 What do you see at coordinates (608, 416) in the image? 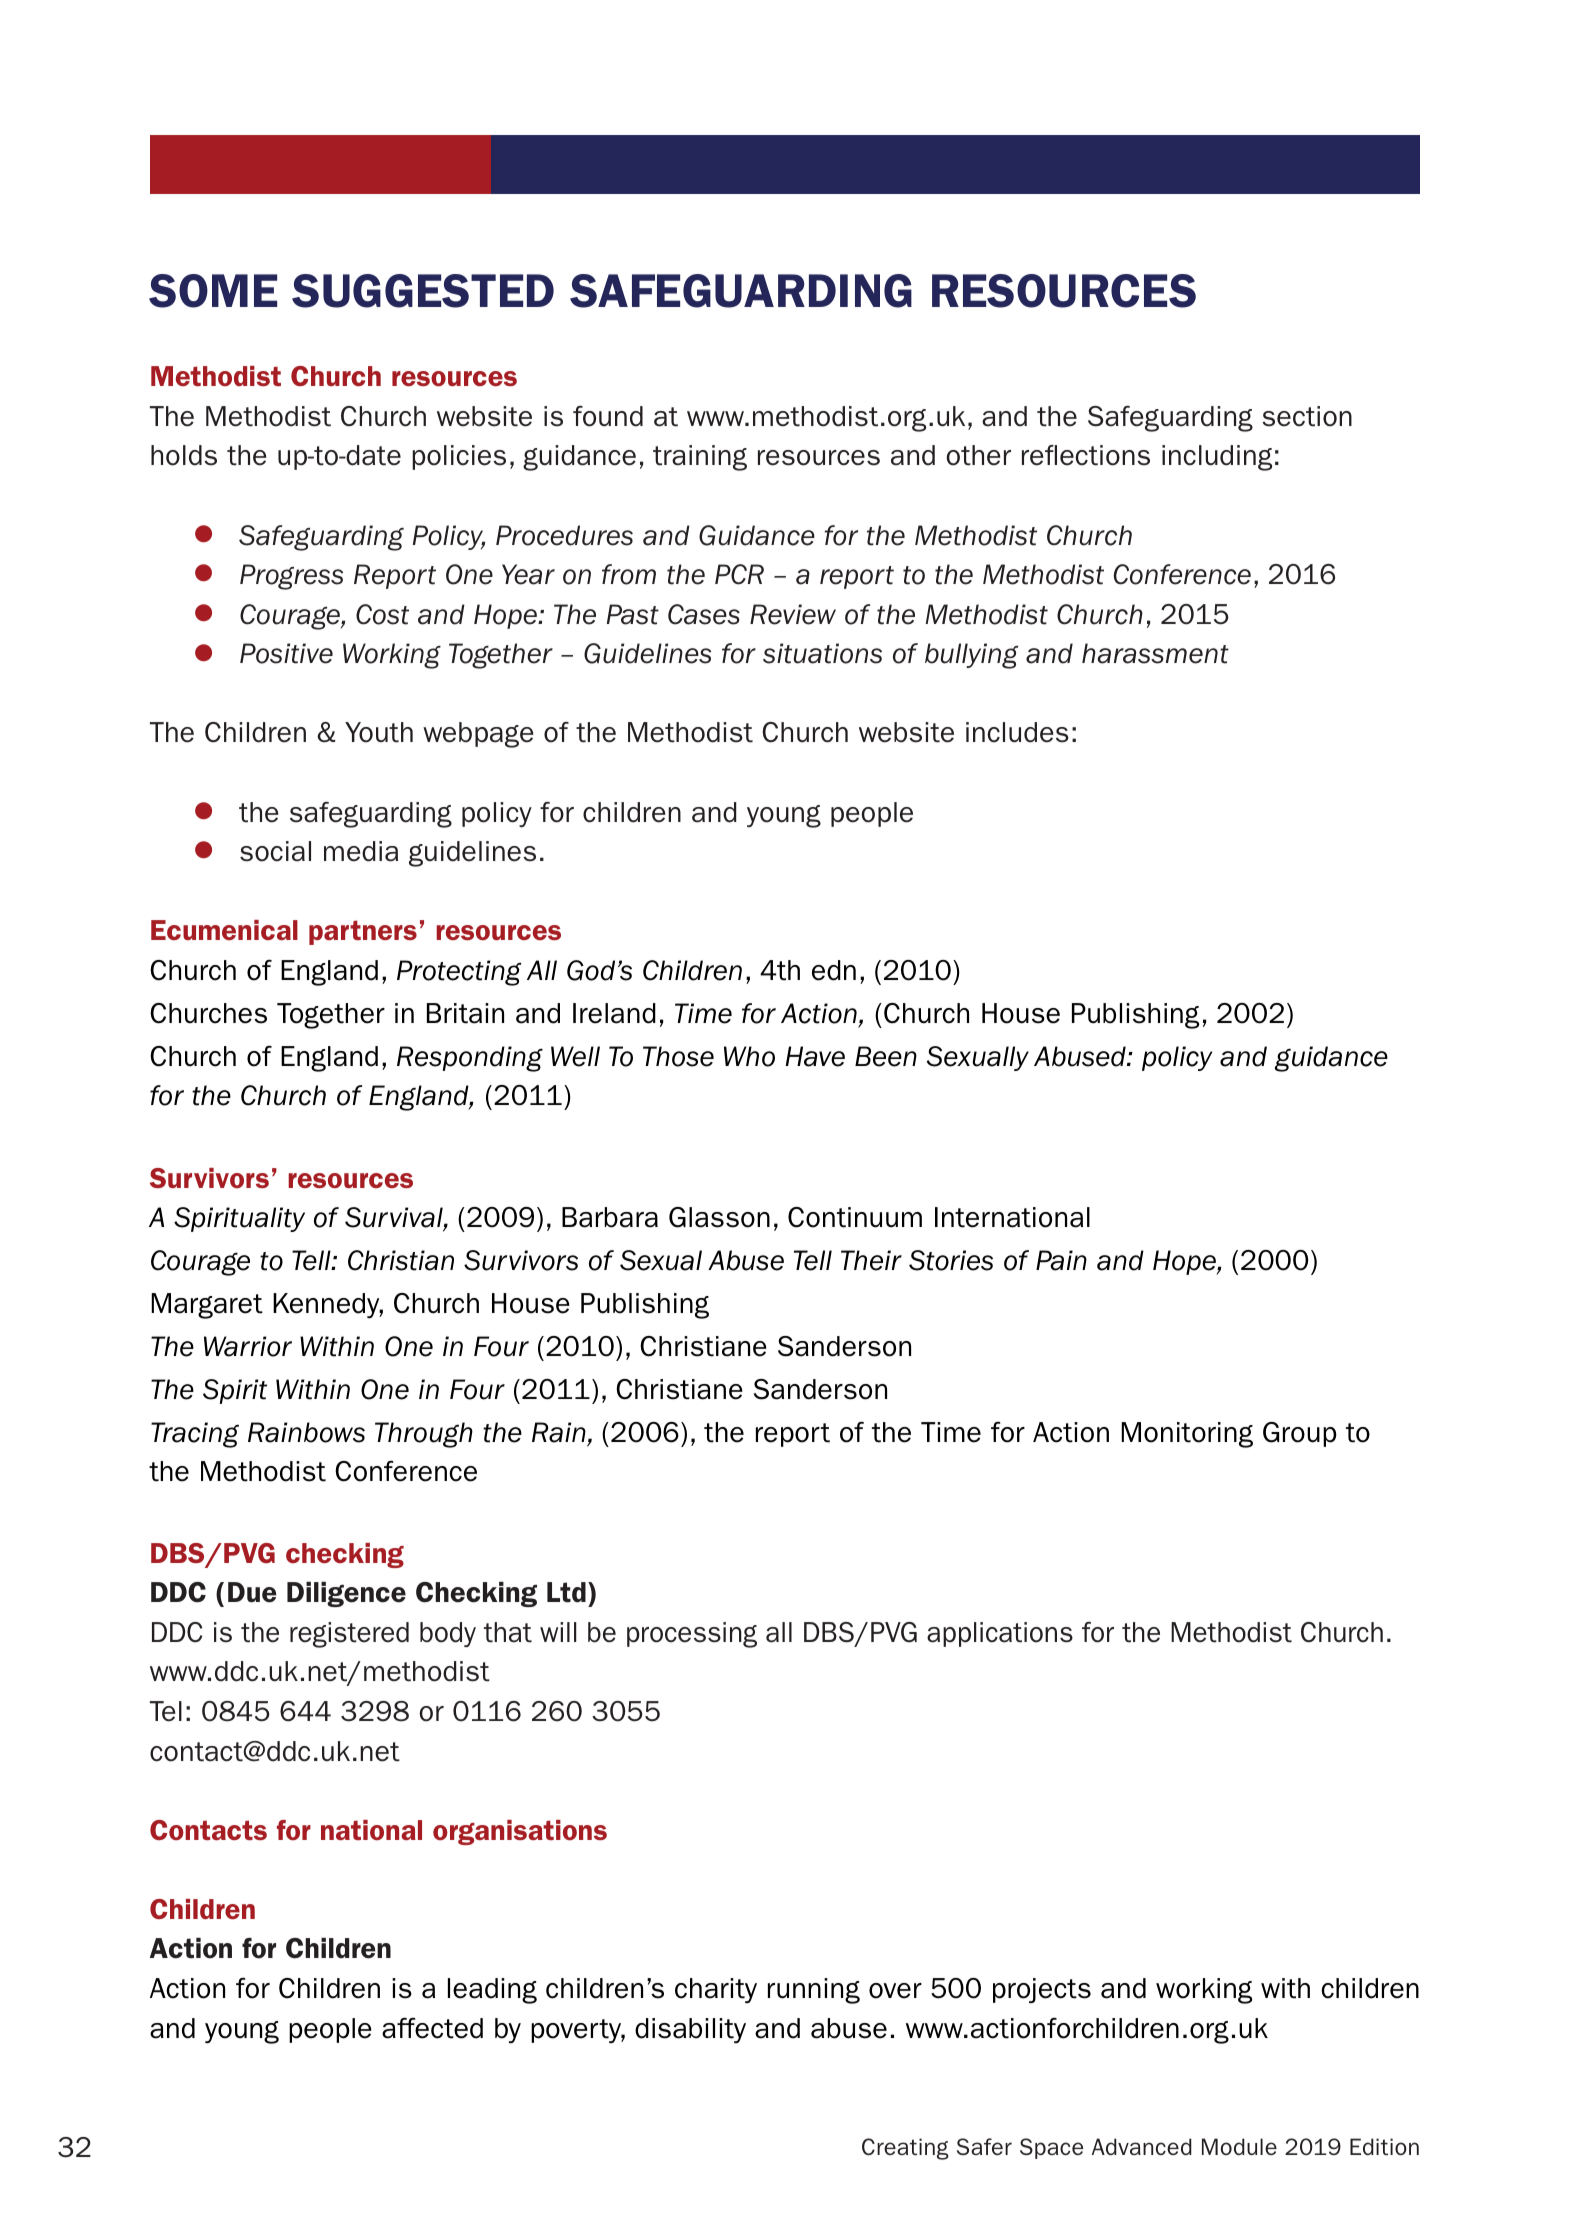
I see `found` at bounding box center [608, 416].
